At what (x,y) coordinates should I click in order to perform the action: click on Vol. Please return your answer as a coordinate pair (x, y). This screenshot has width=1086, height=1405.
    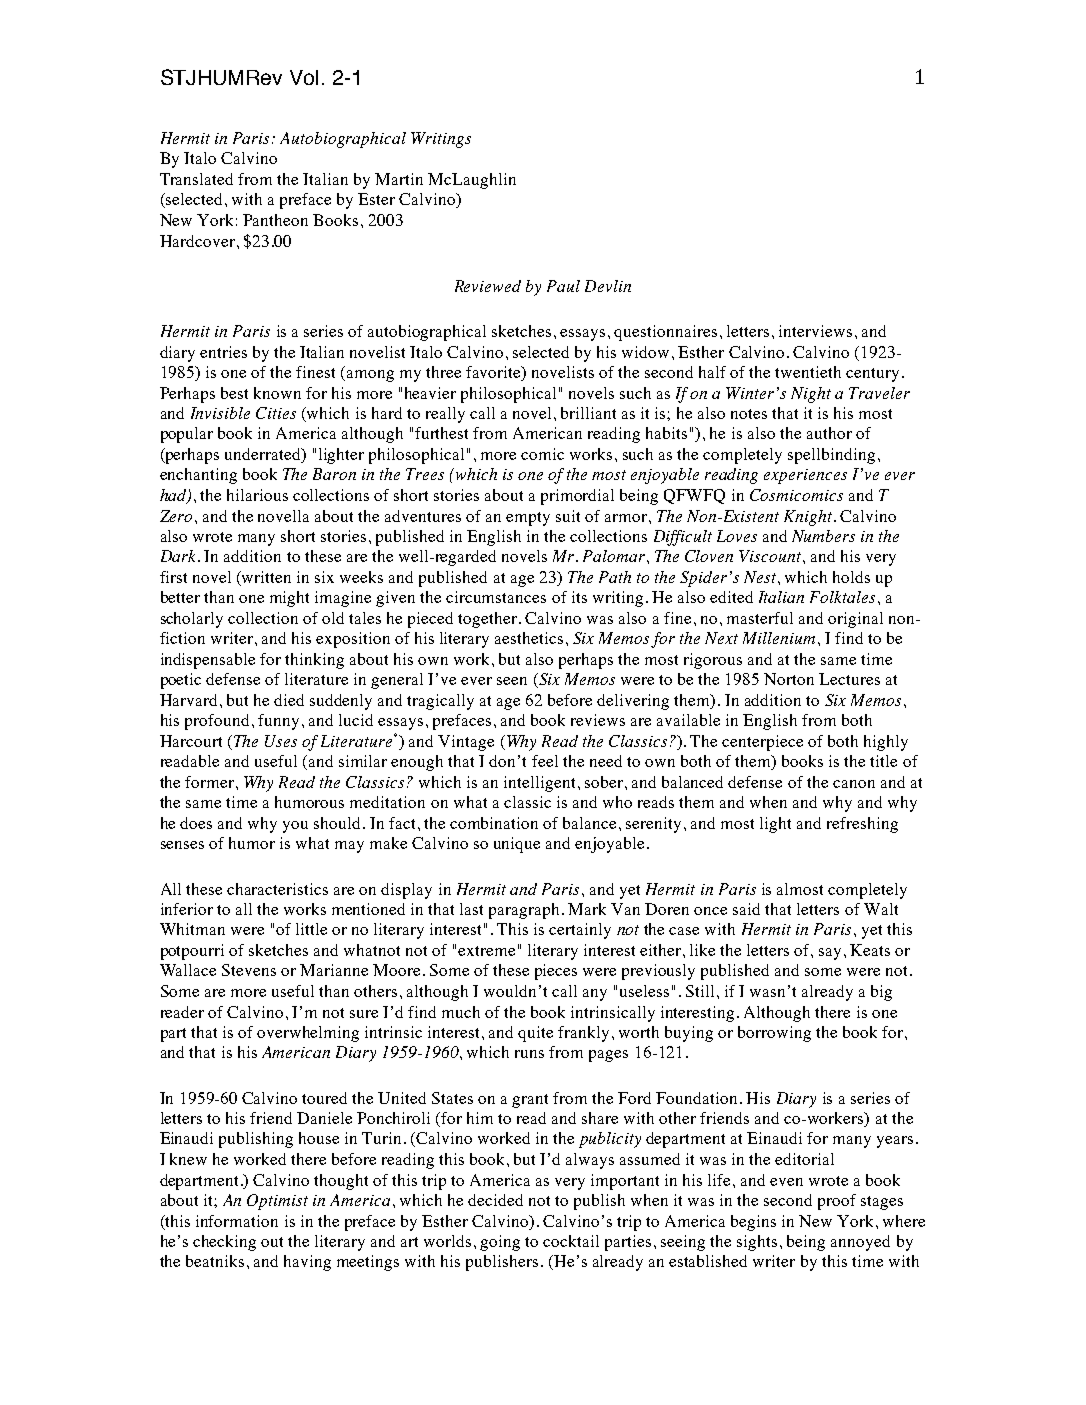
    Looking at the image, I should click on (304, 77).
